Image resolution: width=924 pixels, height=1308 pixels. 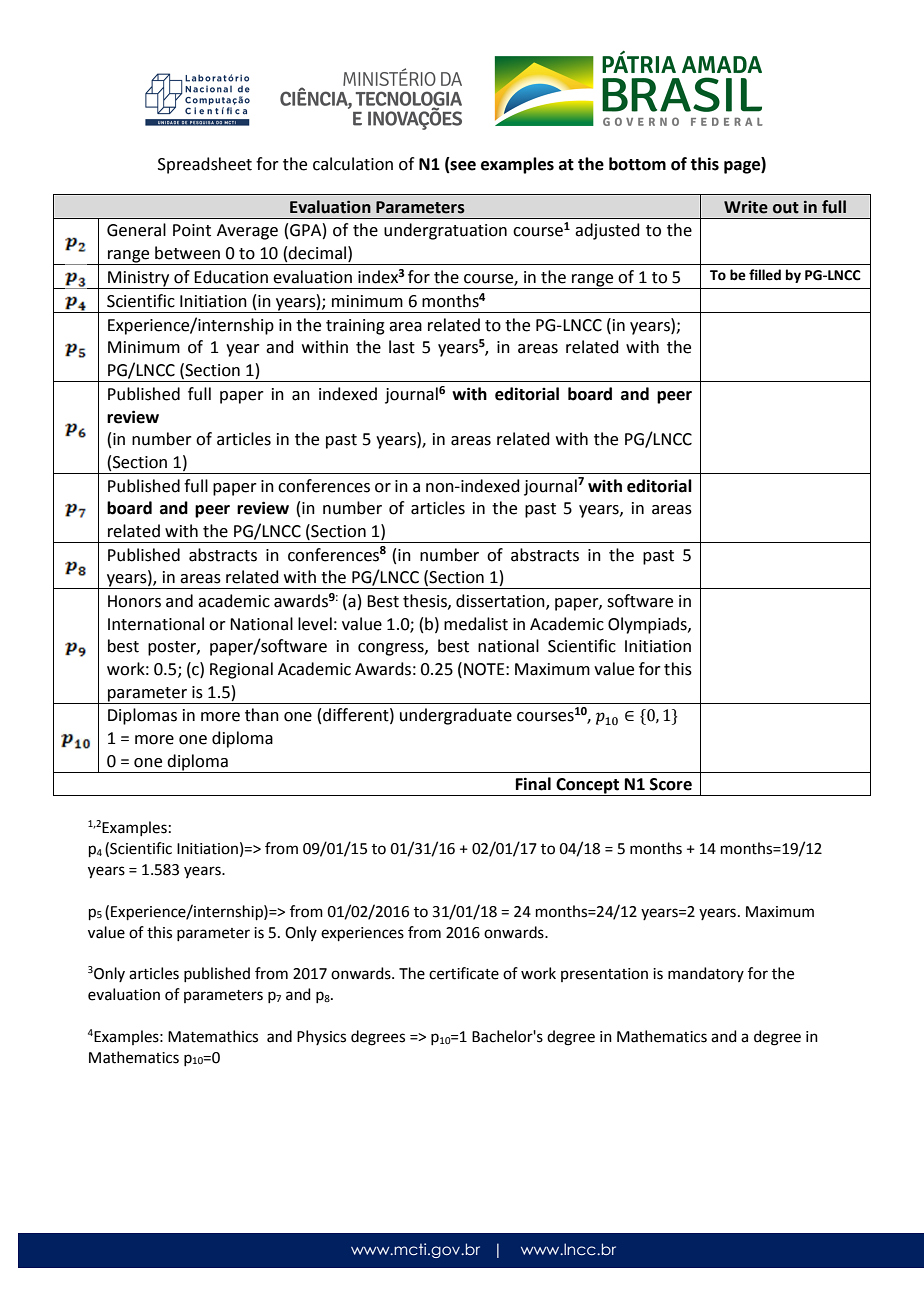 What do you see at coordinates (746, 207) in the page?
I see `Write` at bounding box center [746, 207].
